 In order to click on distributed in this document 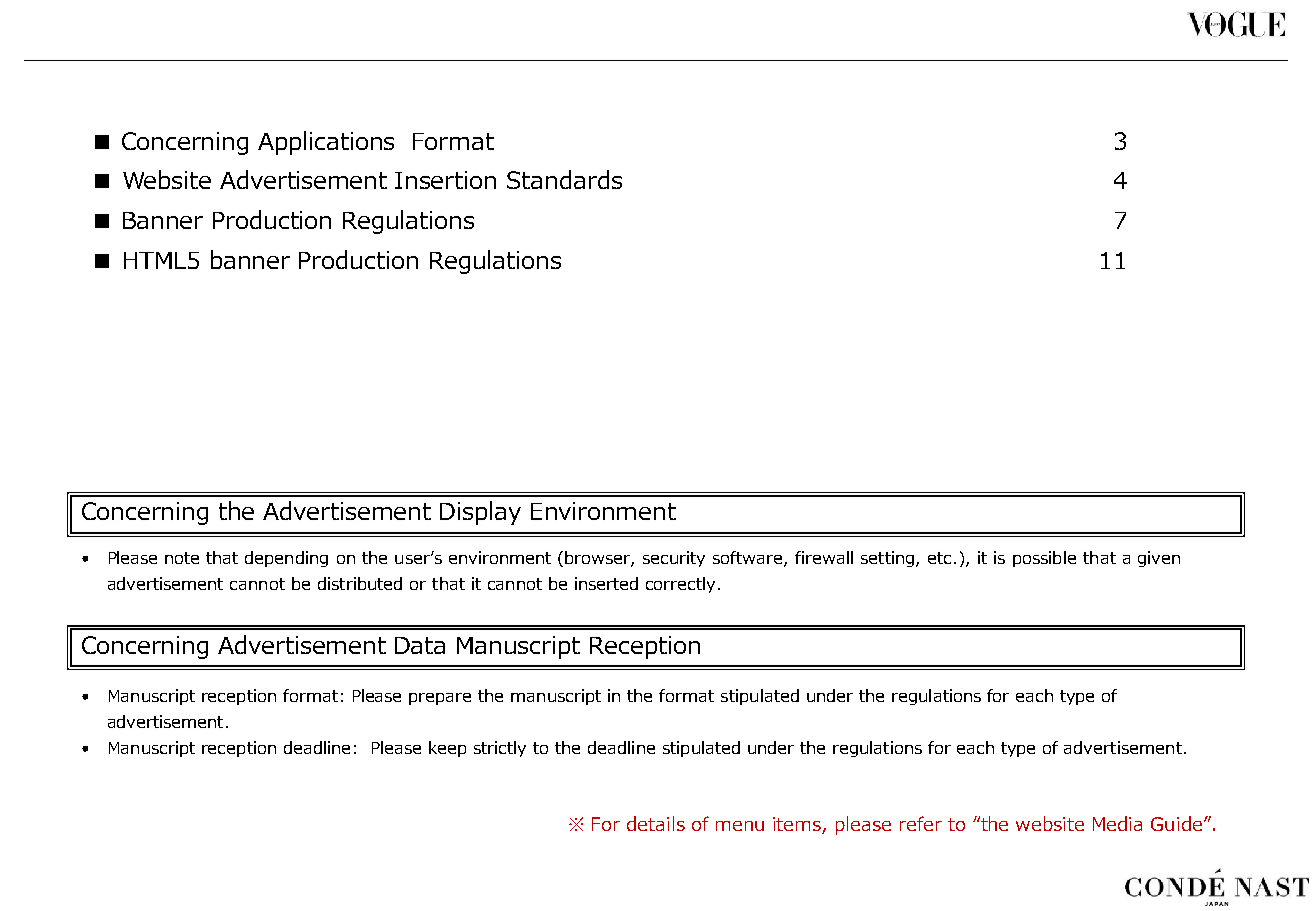, I will do `click(360, 583)`.
